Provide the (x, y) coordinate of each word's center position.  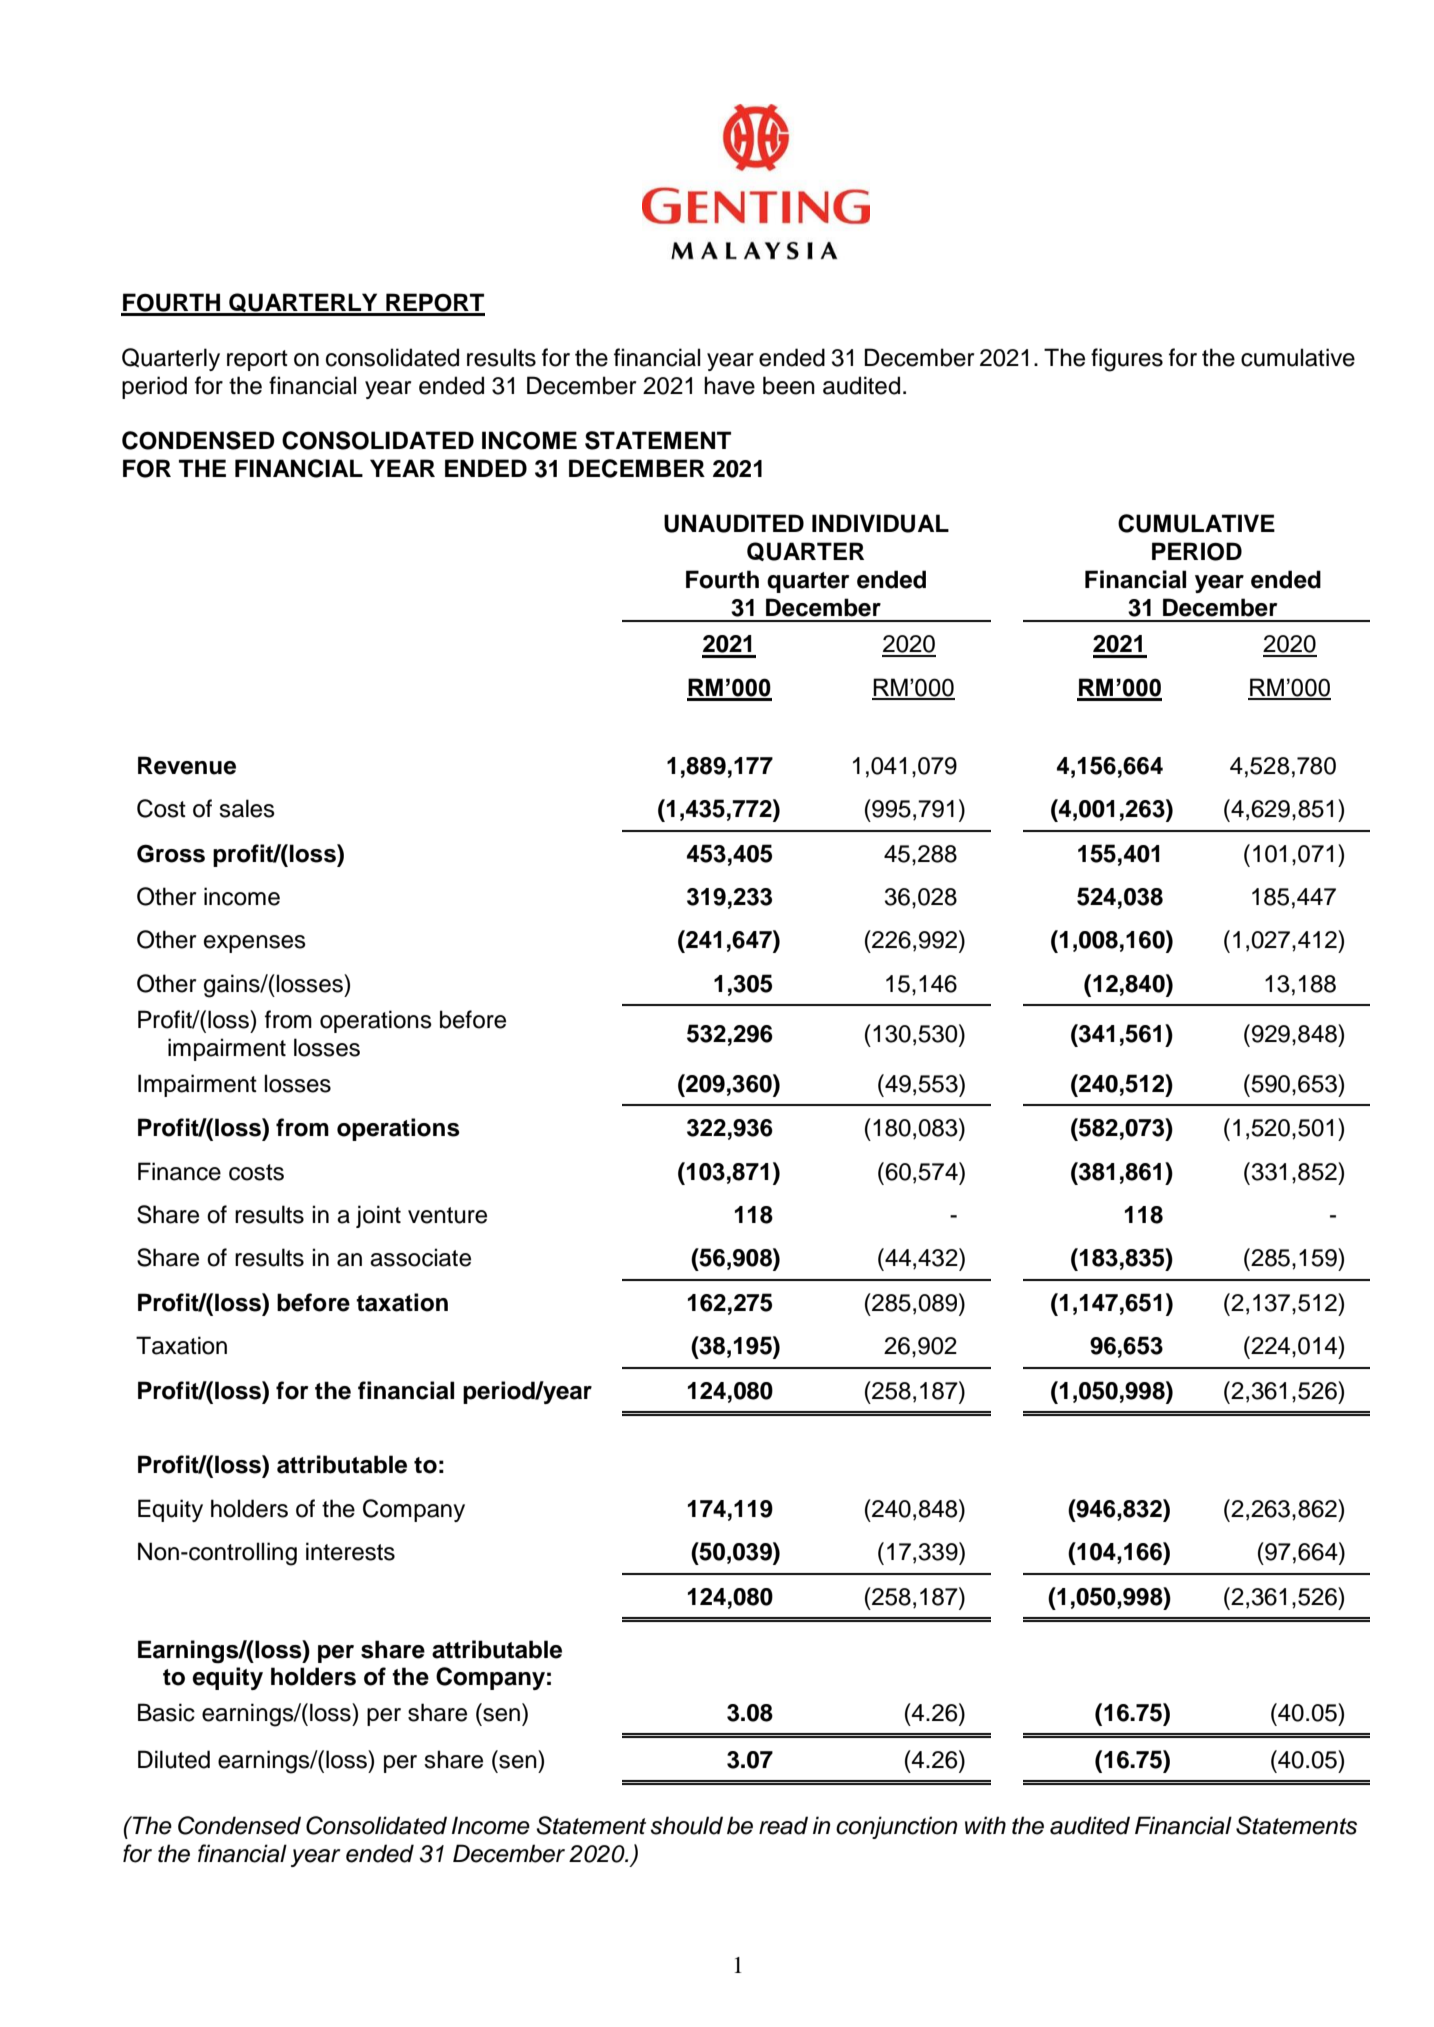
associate (420, 1257)
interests (350, 1551)
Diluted (174, 1759)
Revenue (187, 765)
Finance (179, 1171)
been (789, 385)
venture (447, 1215)
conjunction (896, 1827)
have (729, 385)
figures (1127, 360)
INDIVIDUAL (880, 523)
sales (247, 808)
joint (378, 1216)
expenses (255, 944)
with (985, 1825)
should (686, 1825)
